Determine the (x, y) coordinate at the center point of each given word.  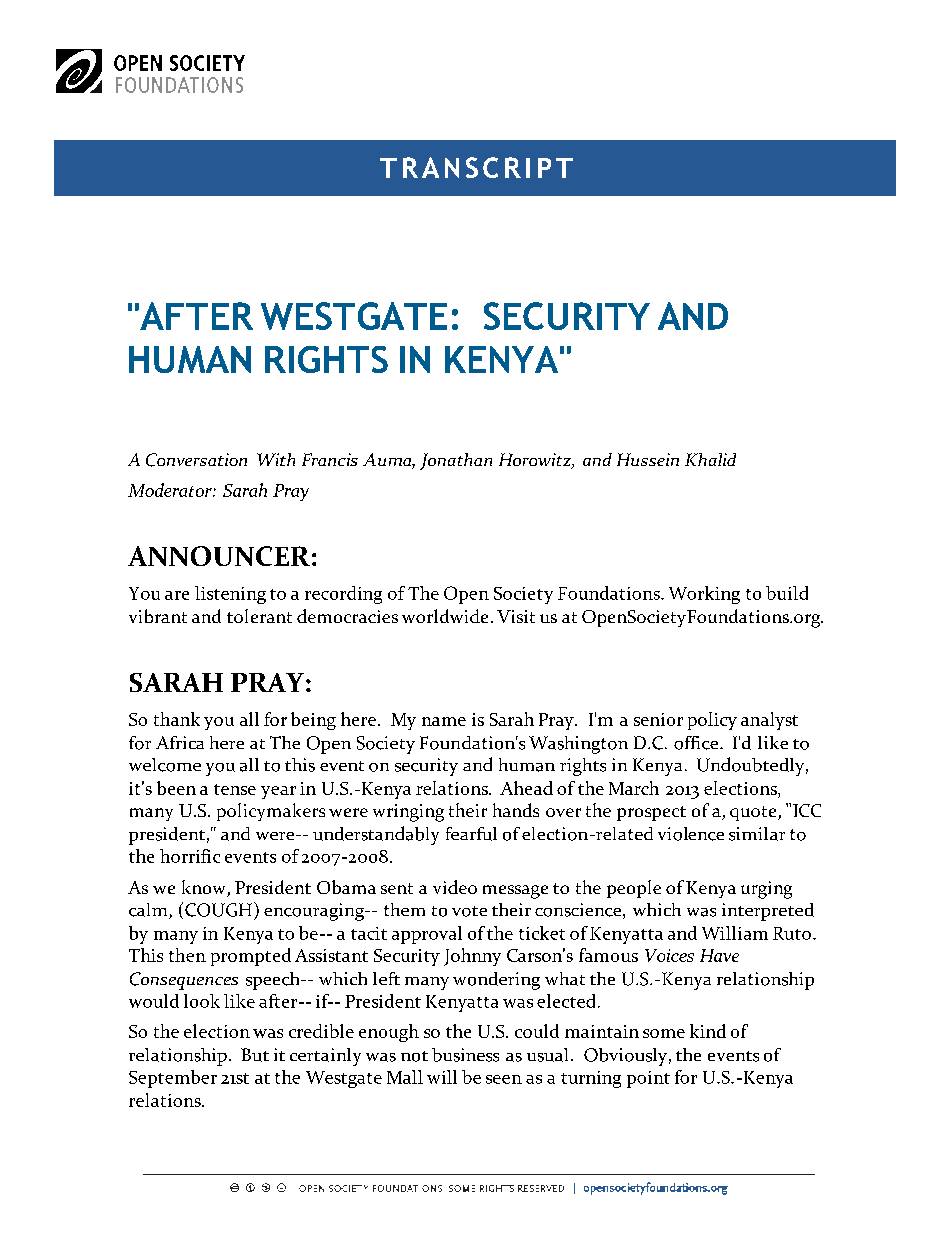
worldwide (445, 616)
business (465, 1055)
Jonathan (456, 461)
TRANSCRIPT (476, 167)
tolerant (259, 616)
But (255, 1055)
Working (704, 595)
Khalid (710, 459)
